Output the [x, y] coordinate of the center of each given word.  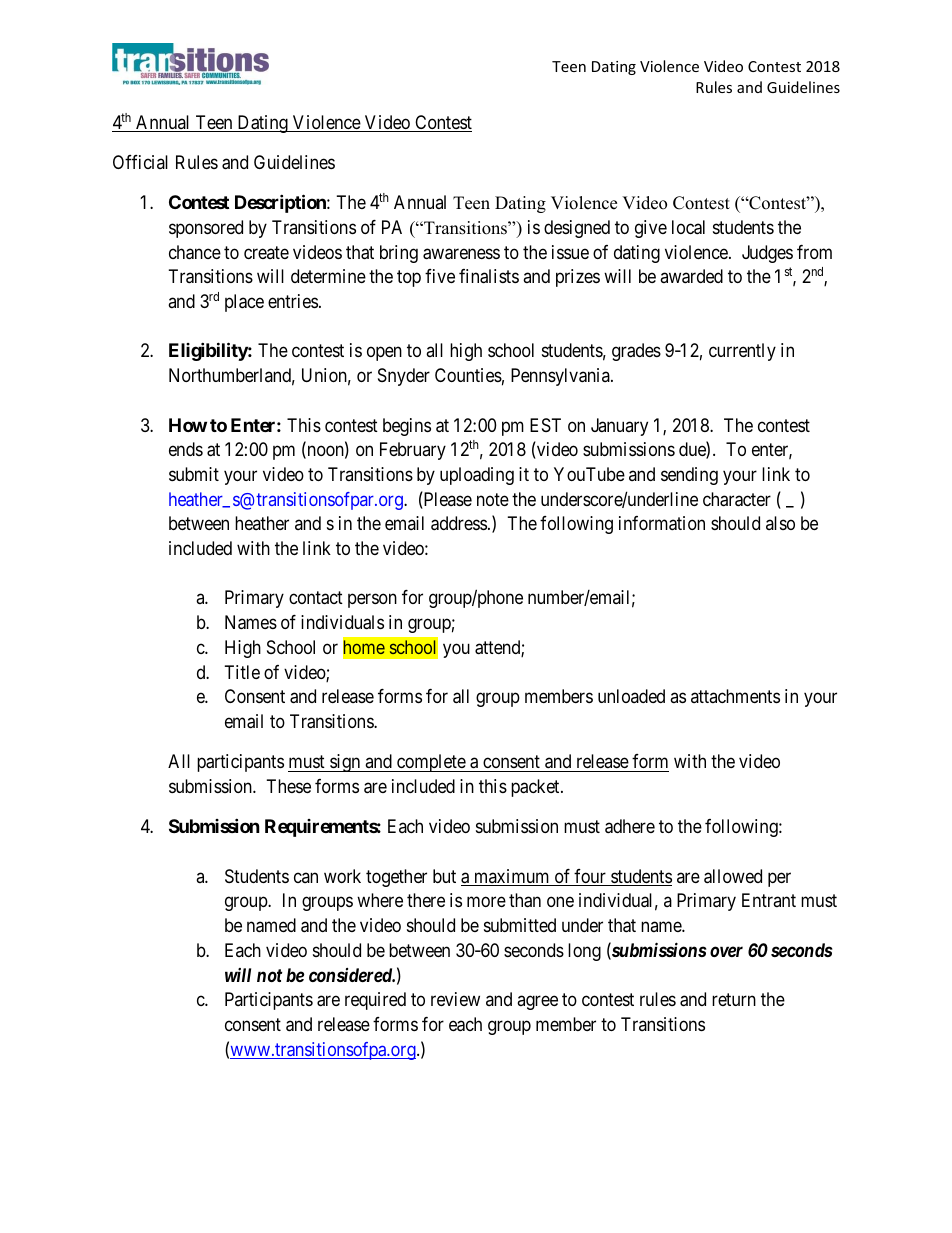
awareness [461, 254]
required [375, 1001]
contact [316, 598]
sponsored [206, 229]
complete [431, 763]
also [780, 523]
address [459, 523]
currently [742, 352]
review [455, 999]
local [688, 227]
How [188, 425]
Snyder [404, 377]
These [289, 786]
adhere [630, 826]
